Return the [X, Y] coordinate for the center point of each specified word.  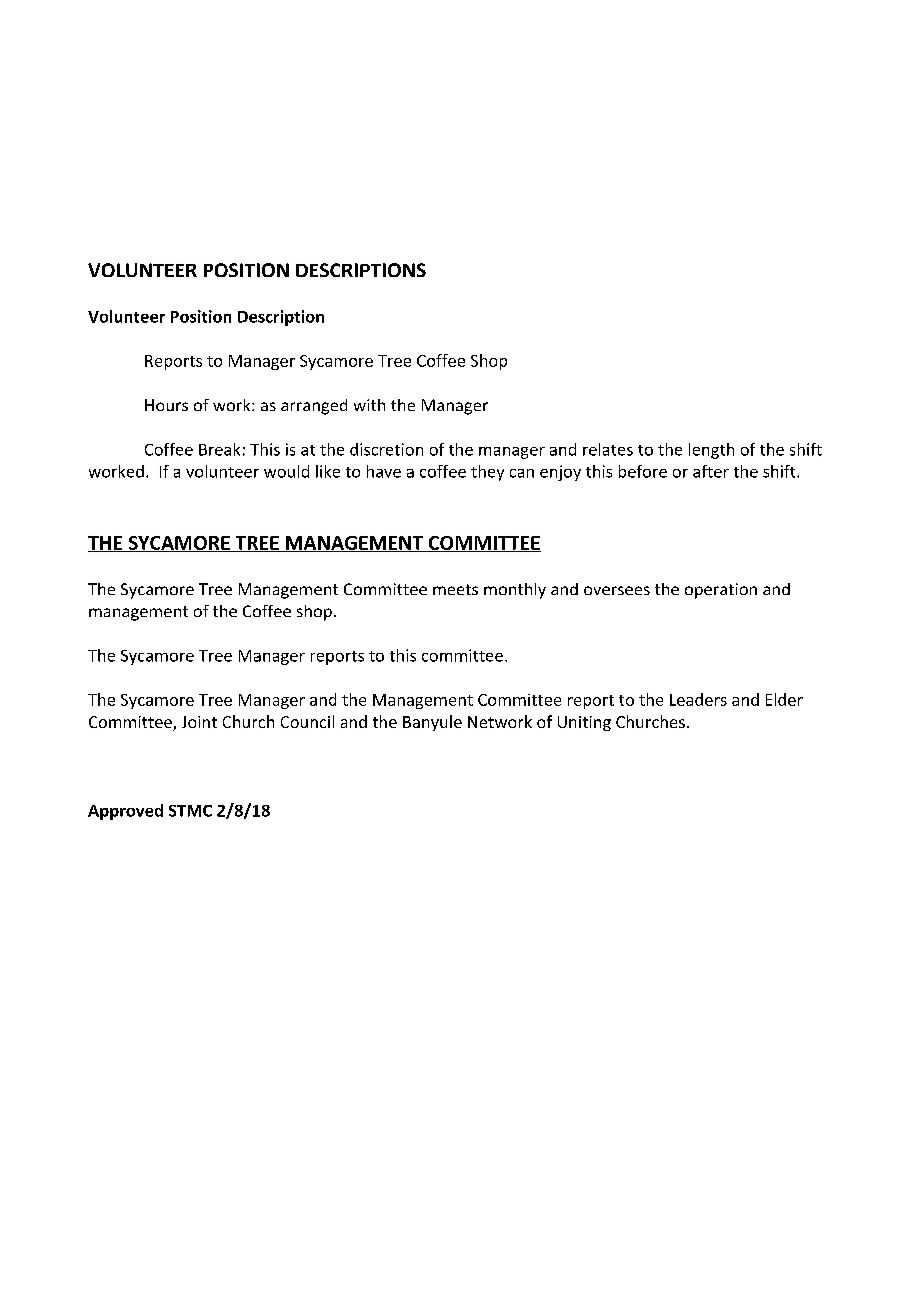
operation [721, 591]
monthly [515, 591]
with [369, 405]
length [711, 451]
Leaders [698, 699]
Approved [125, 812]
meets [455, 589]
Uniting [584, 723]
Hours [166, 405]
